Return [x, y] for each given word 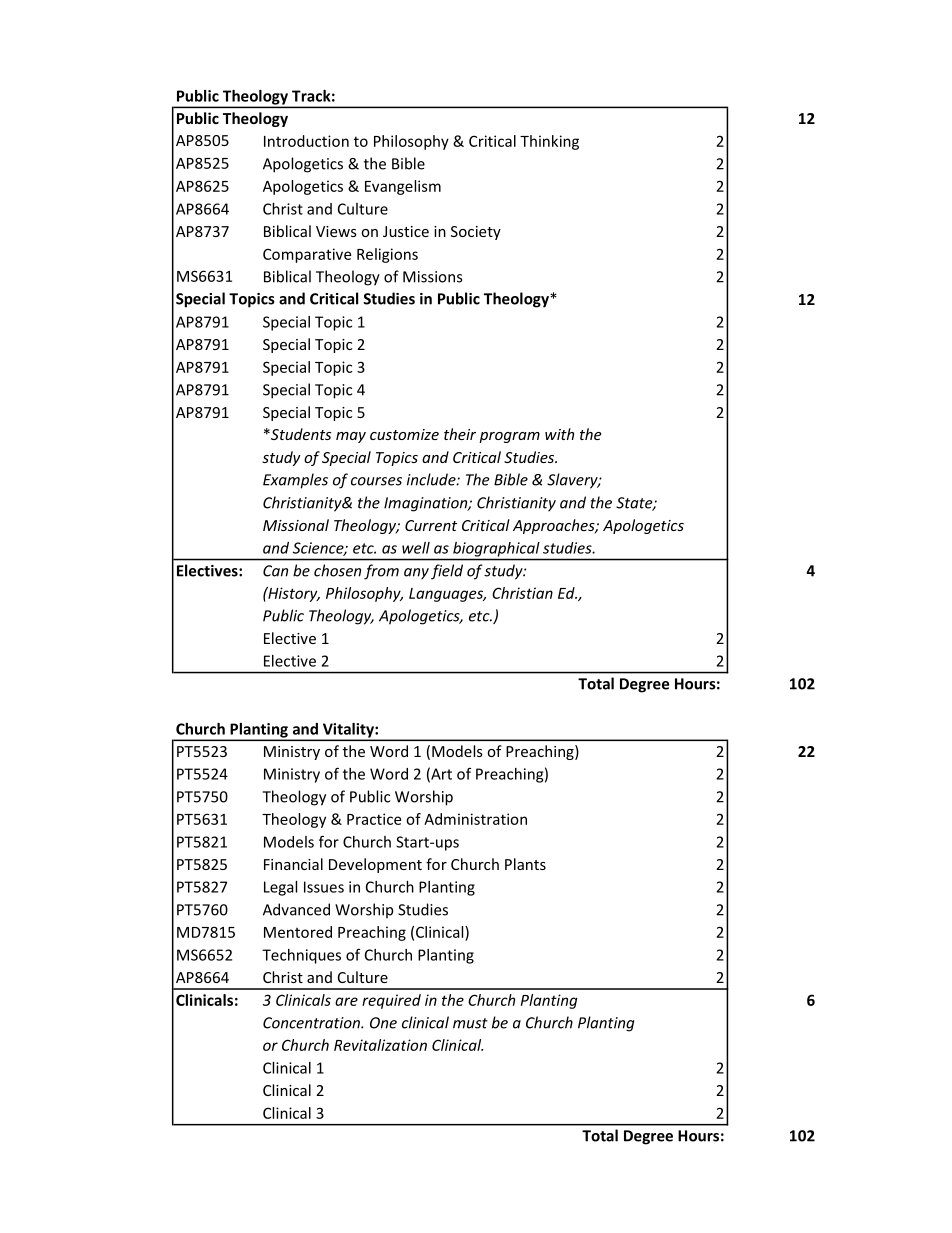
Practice [374, 819]
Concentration [312, 1023]
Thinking [549, 142]
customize [404, 434]
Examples [295, 481]
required [391, 1001]
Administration [475, 819]
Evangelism [403, 187]
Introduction [306, 141]
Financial [293, 864]
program [509, 437]
